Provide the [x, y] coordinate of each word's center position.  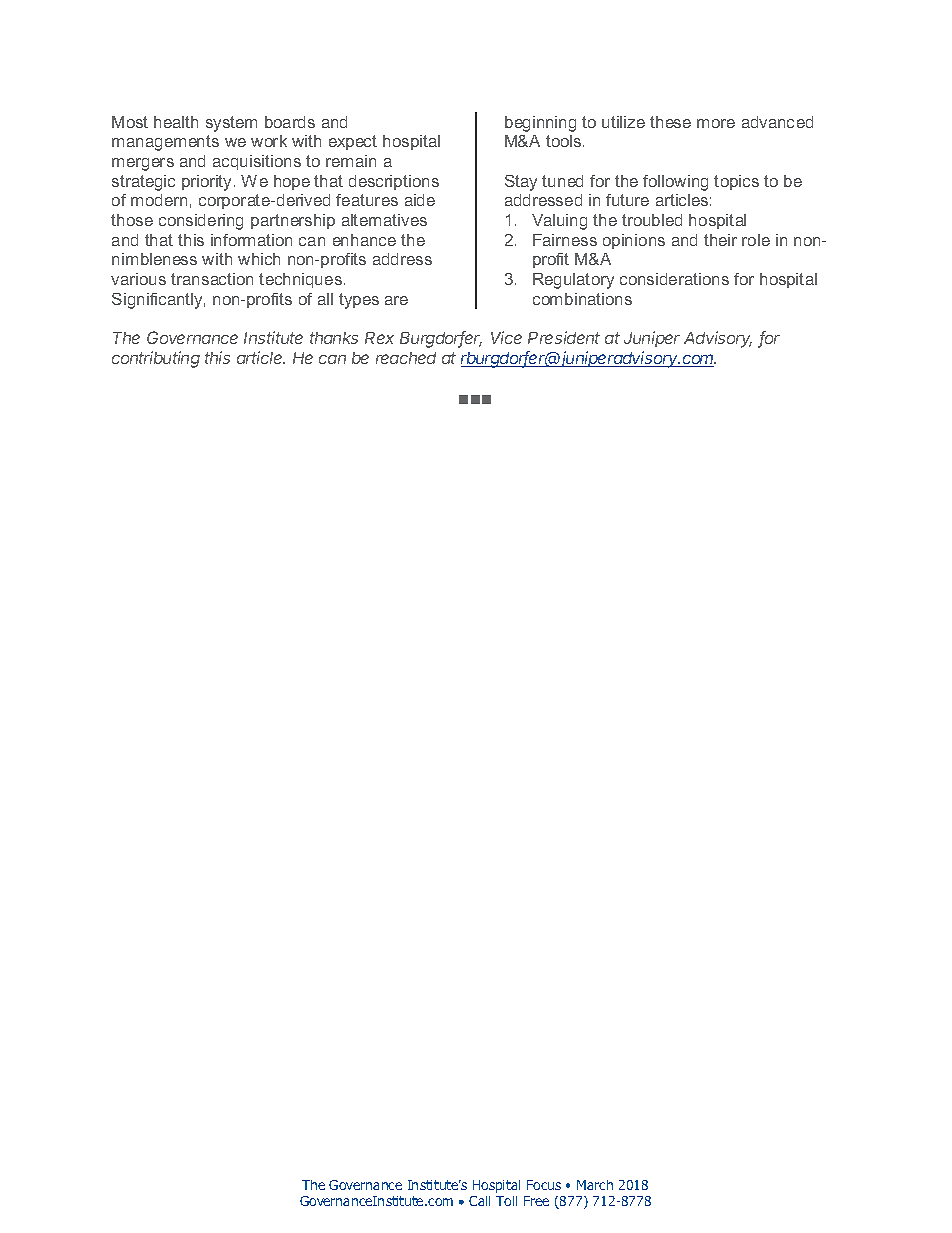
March [595, 1185]
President [564, 337]
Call [479, 1201]
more [716, 123]
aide [420, 200]
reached [406, 358]
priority [208, 183]
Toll [506, 1201]
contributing [156, 359]
